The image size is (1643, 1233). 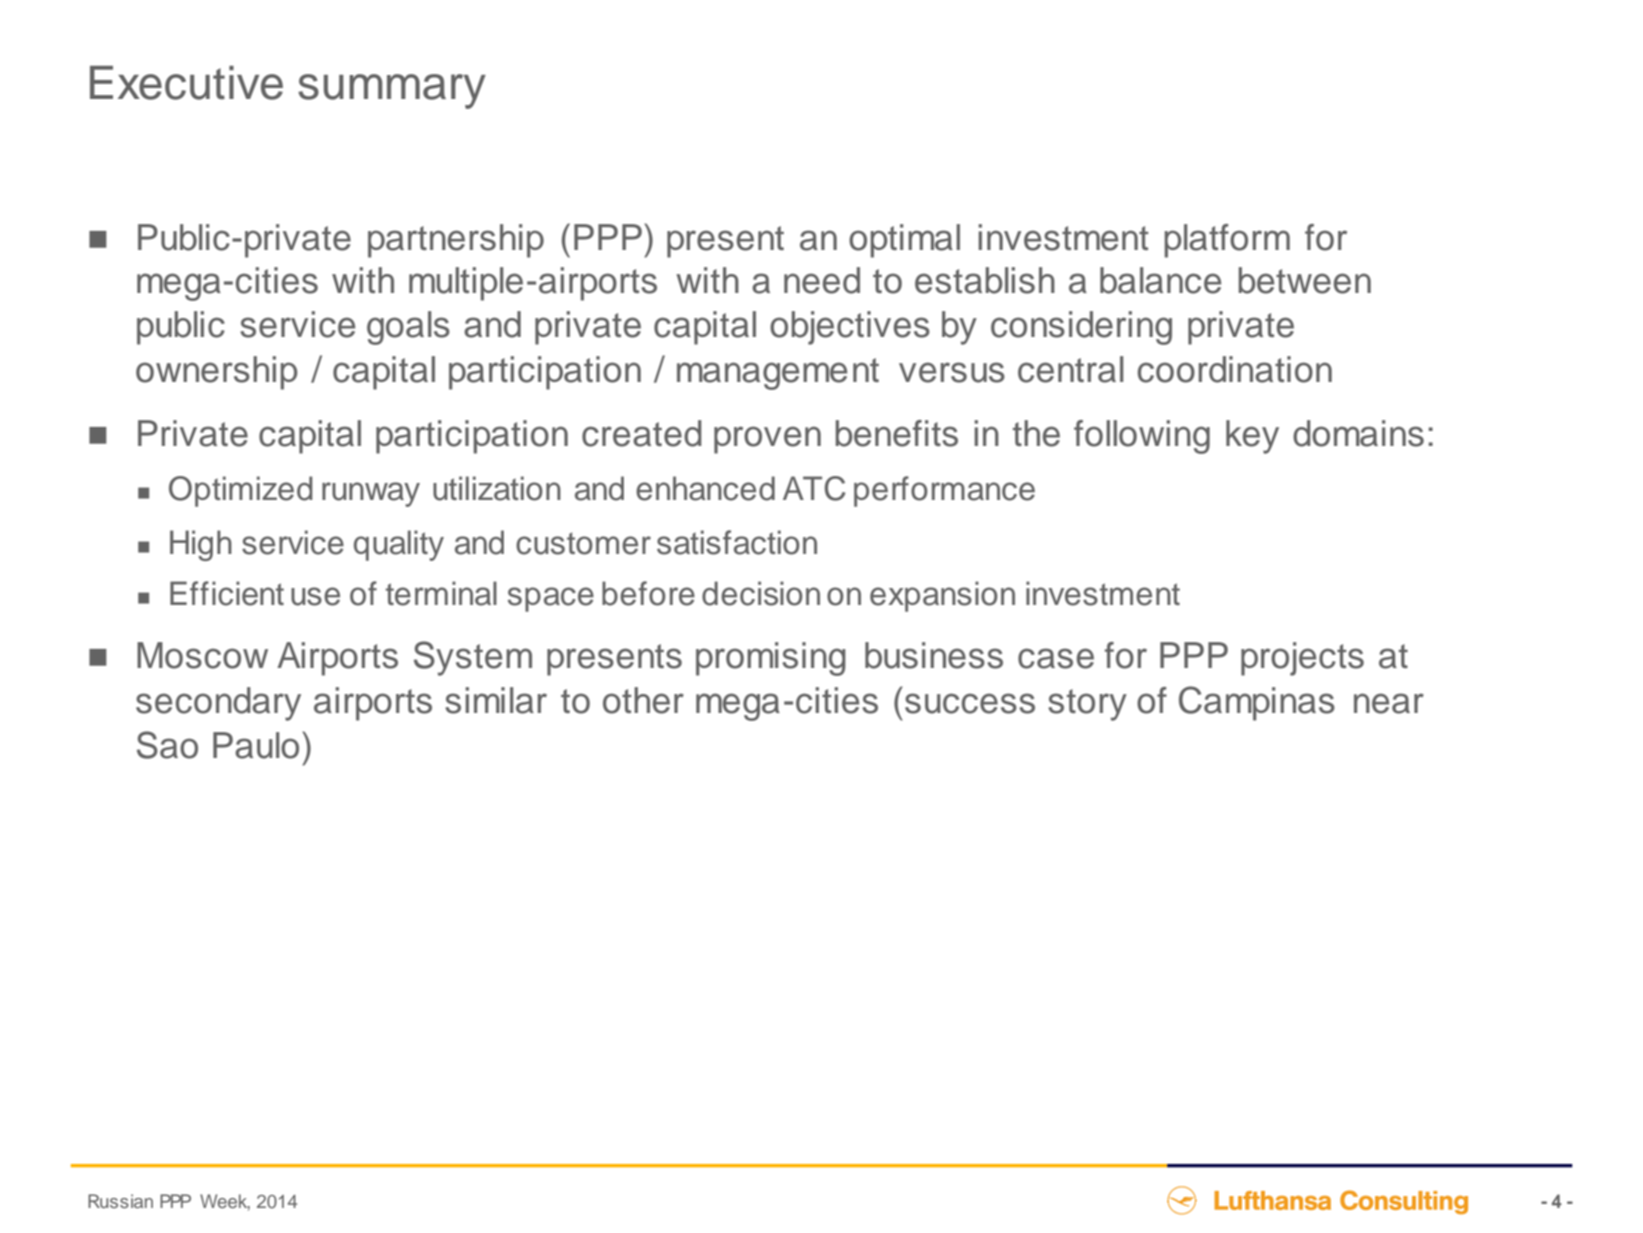 I want to click on other, so click(x=643, y=700).
